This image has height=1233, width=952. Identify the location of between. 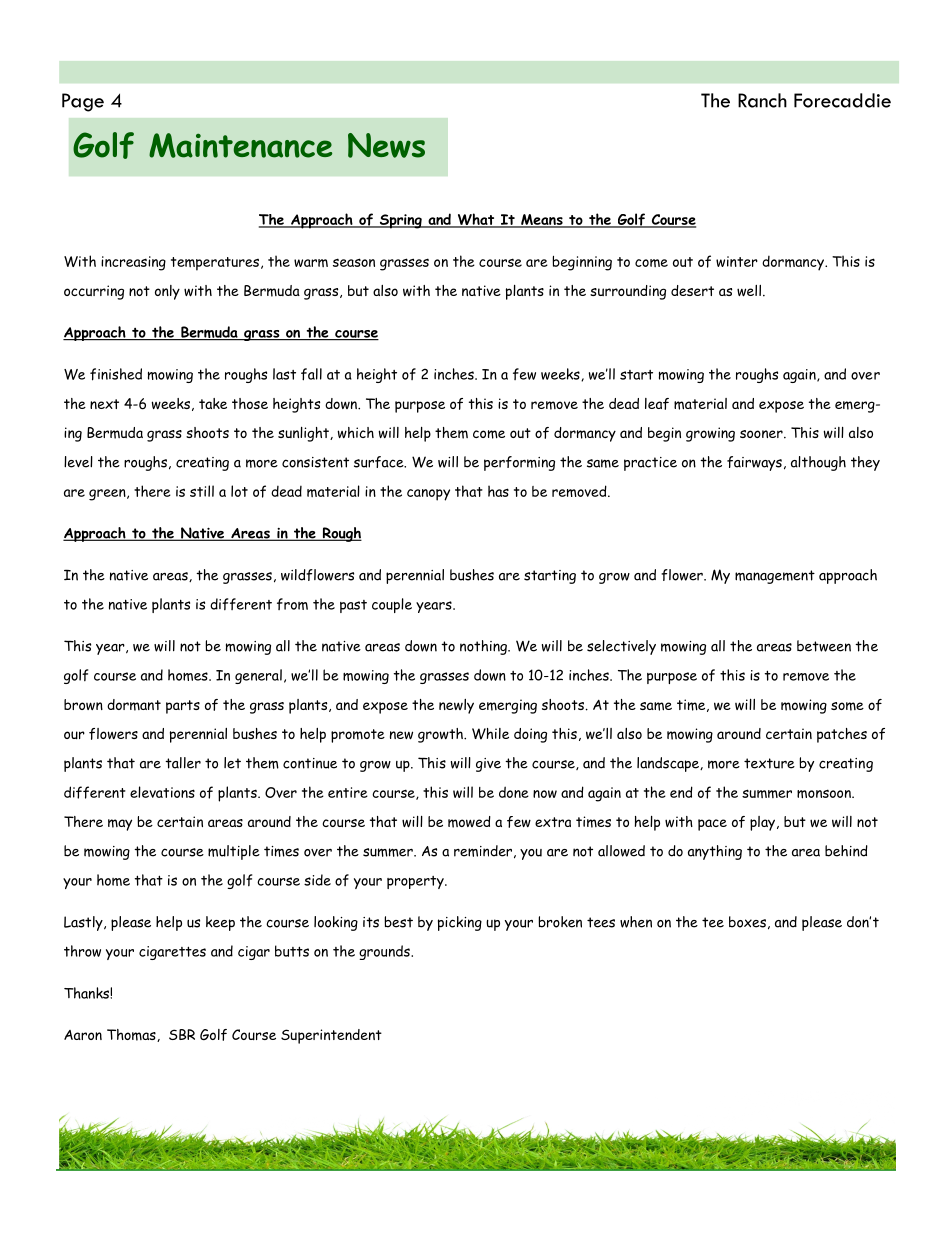
(824, 646).
